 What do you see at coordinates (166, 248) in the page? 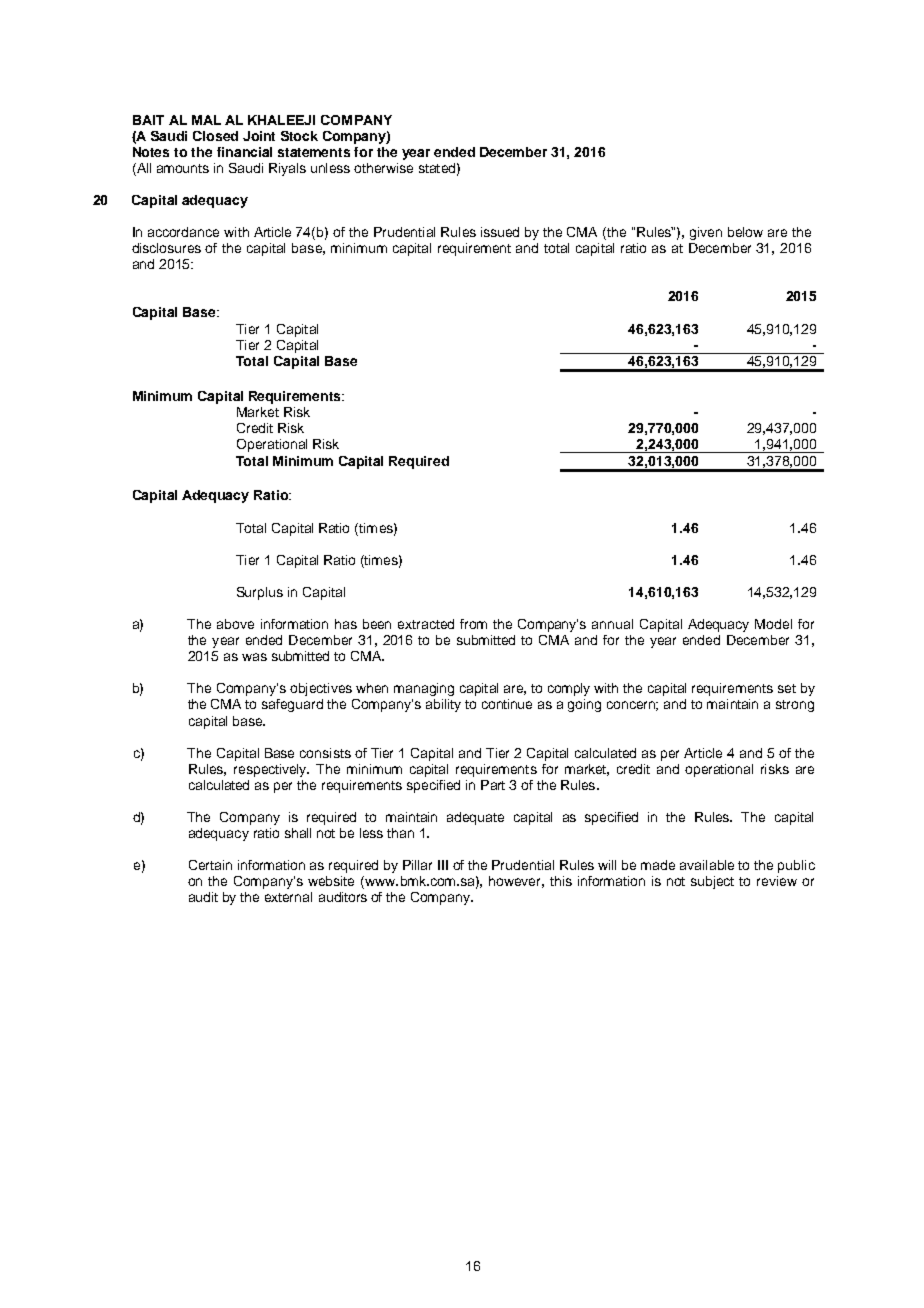
I see `disclosures` at bounding box center [166, 248].
